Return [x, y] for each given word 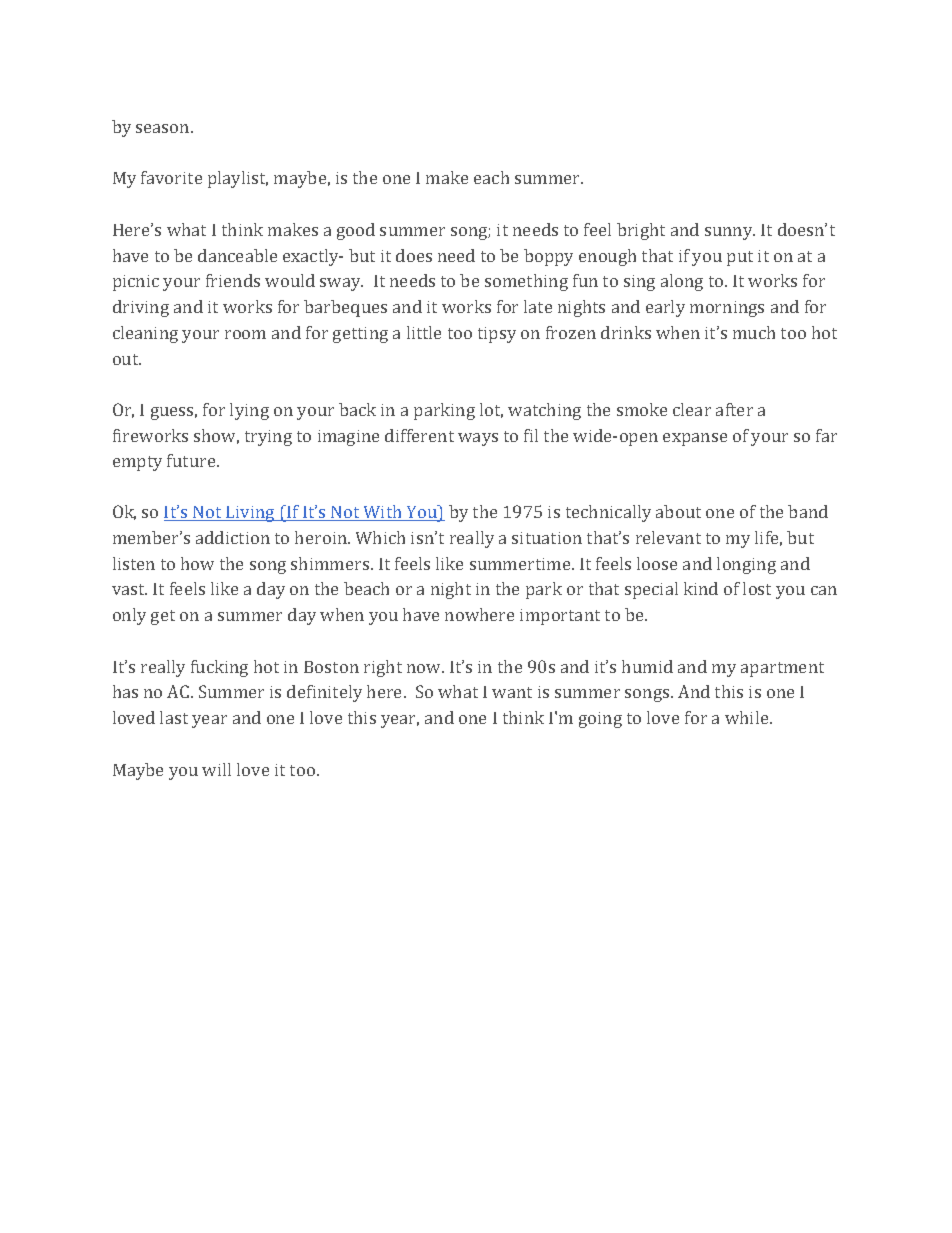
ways [478, 439]
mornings [727, 309]
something [526, 282]
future [192, 460]
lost [757, 588]
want [512, 692]
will [216, 769]
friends [233, 280]
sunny [730, 233]
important [560, 617]
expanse [695, 439]
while [748, 717]
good [356, 231]
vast [129, 589]
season [164, 128]
